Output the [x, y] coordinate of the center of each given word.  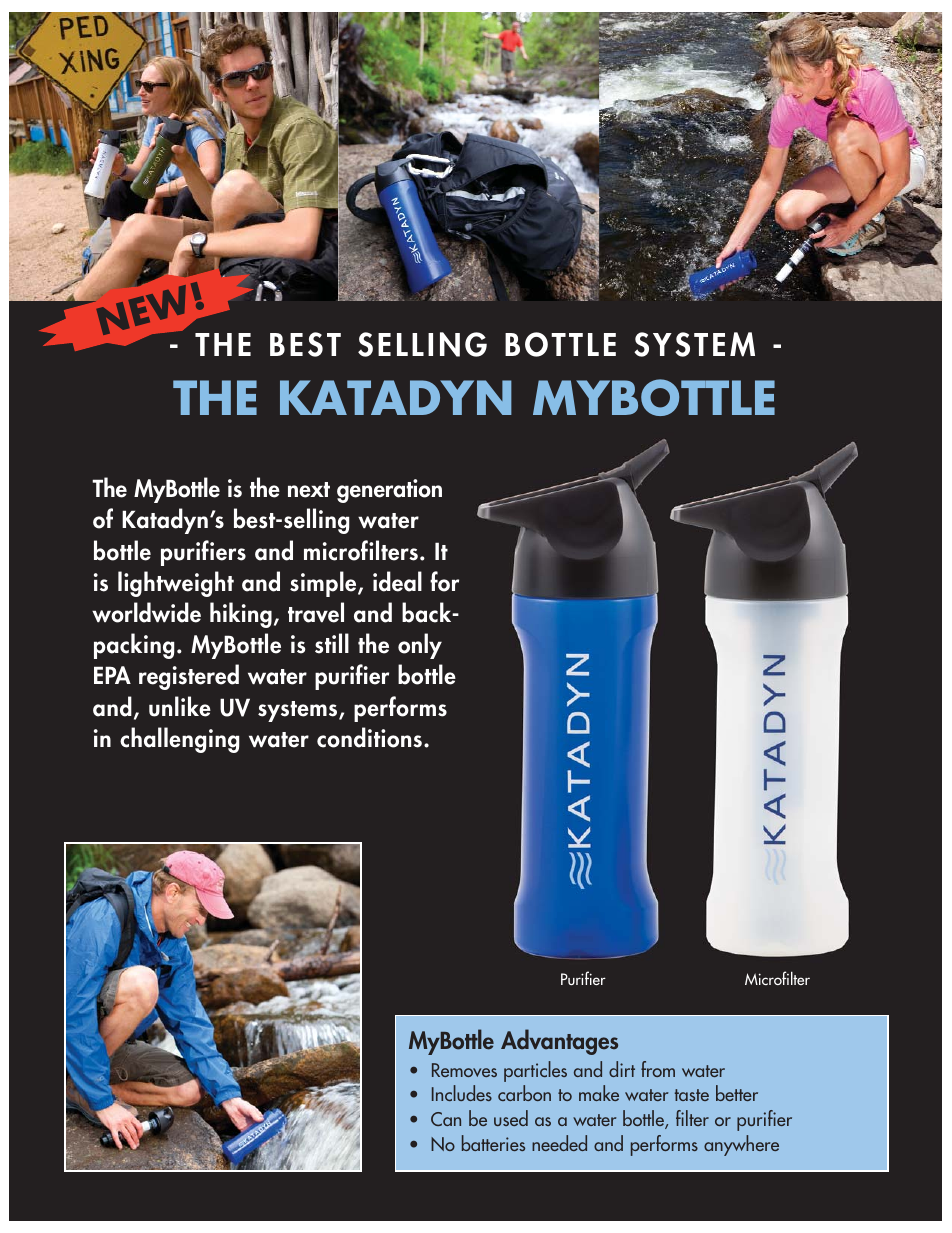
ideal [397, 581]
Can [446, 1119]
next [309, 490]
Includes [462, 1093]
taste [692, 1095]
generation [389, 491]
